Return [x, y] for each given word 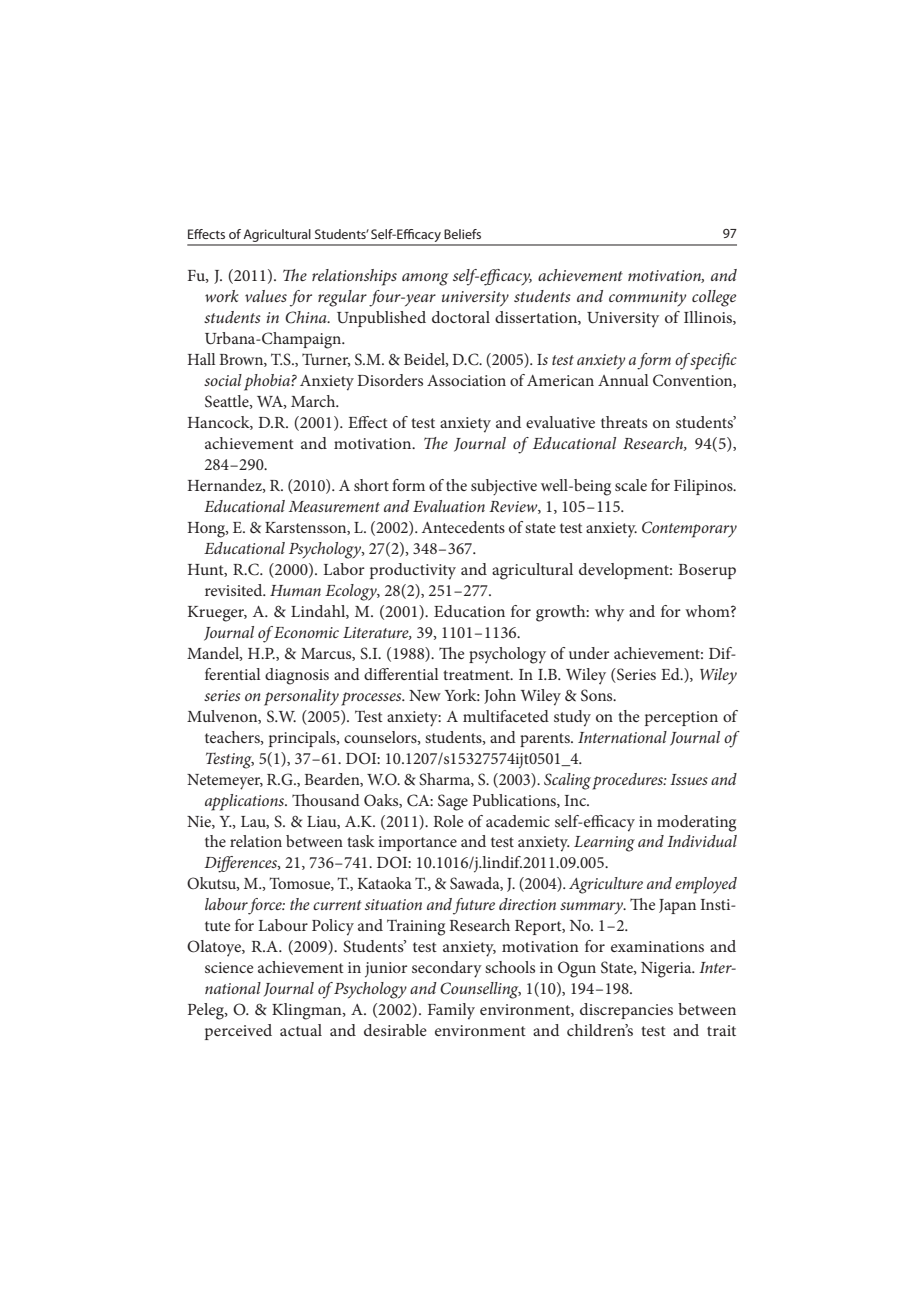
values [266, 296]
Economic [306, 632]
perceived [238, 1032]
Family [451, 1011]
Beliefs [462, 234]
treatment [477, 675]
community [647, 299]
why [609, 613]
